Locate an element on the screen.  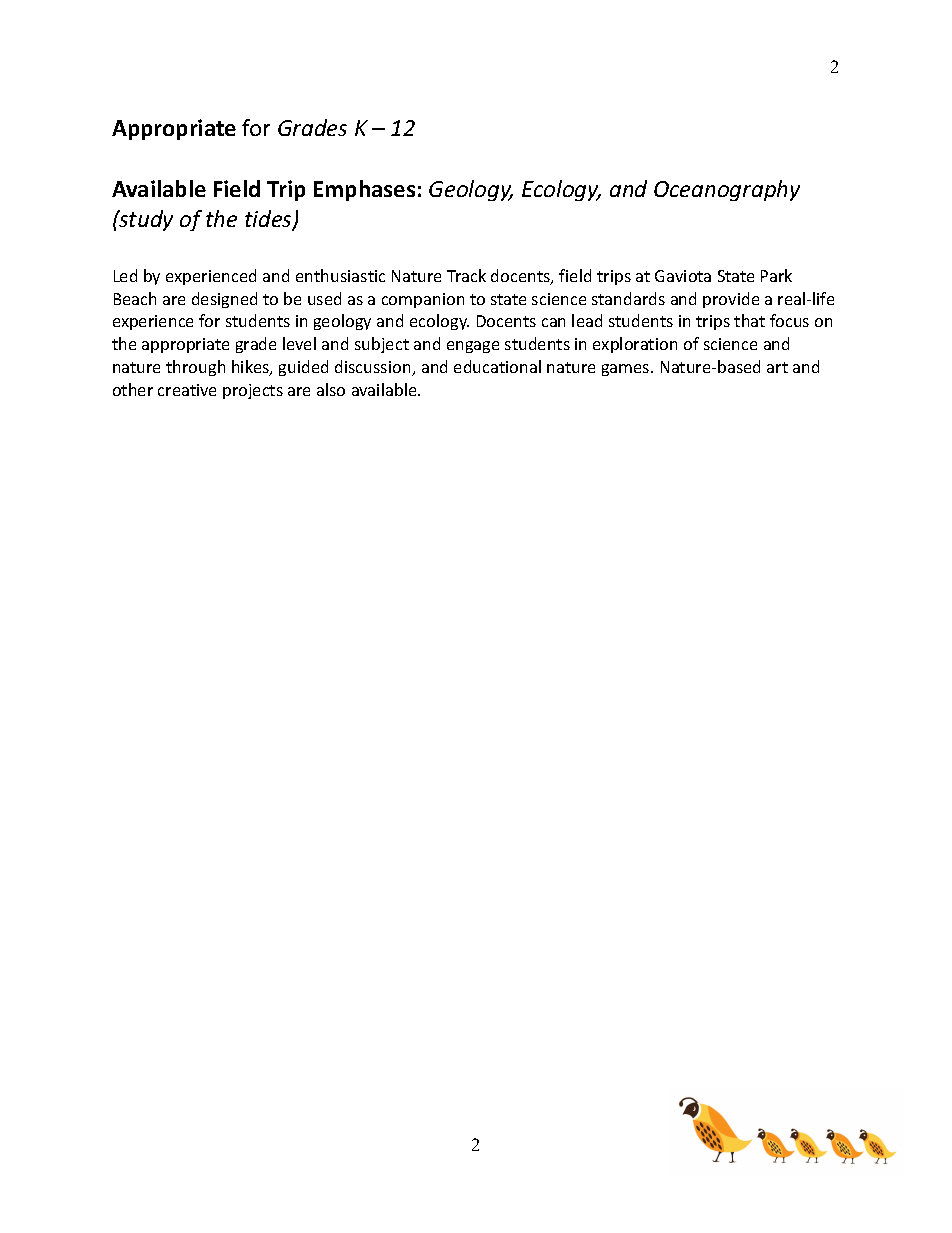
designed is located at coordinates (224, 300).
